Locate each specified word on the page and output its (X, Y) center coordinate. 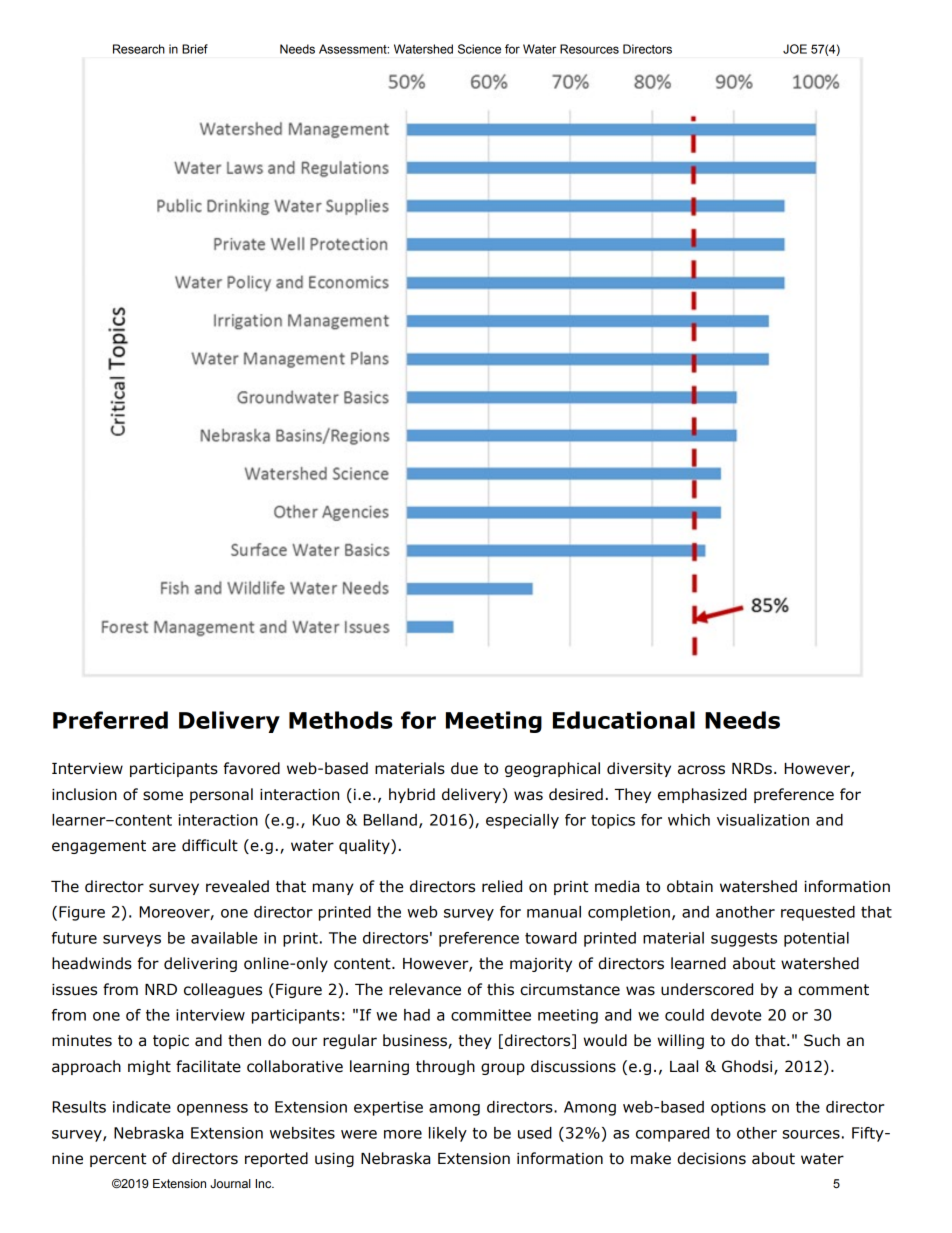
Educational (624, 720)
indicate (142, 1107)
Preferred (110, 720)
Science (479, 49)
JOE (795, 49)
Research (139, 49)
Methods (341, 720)
